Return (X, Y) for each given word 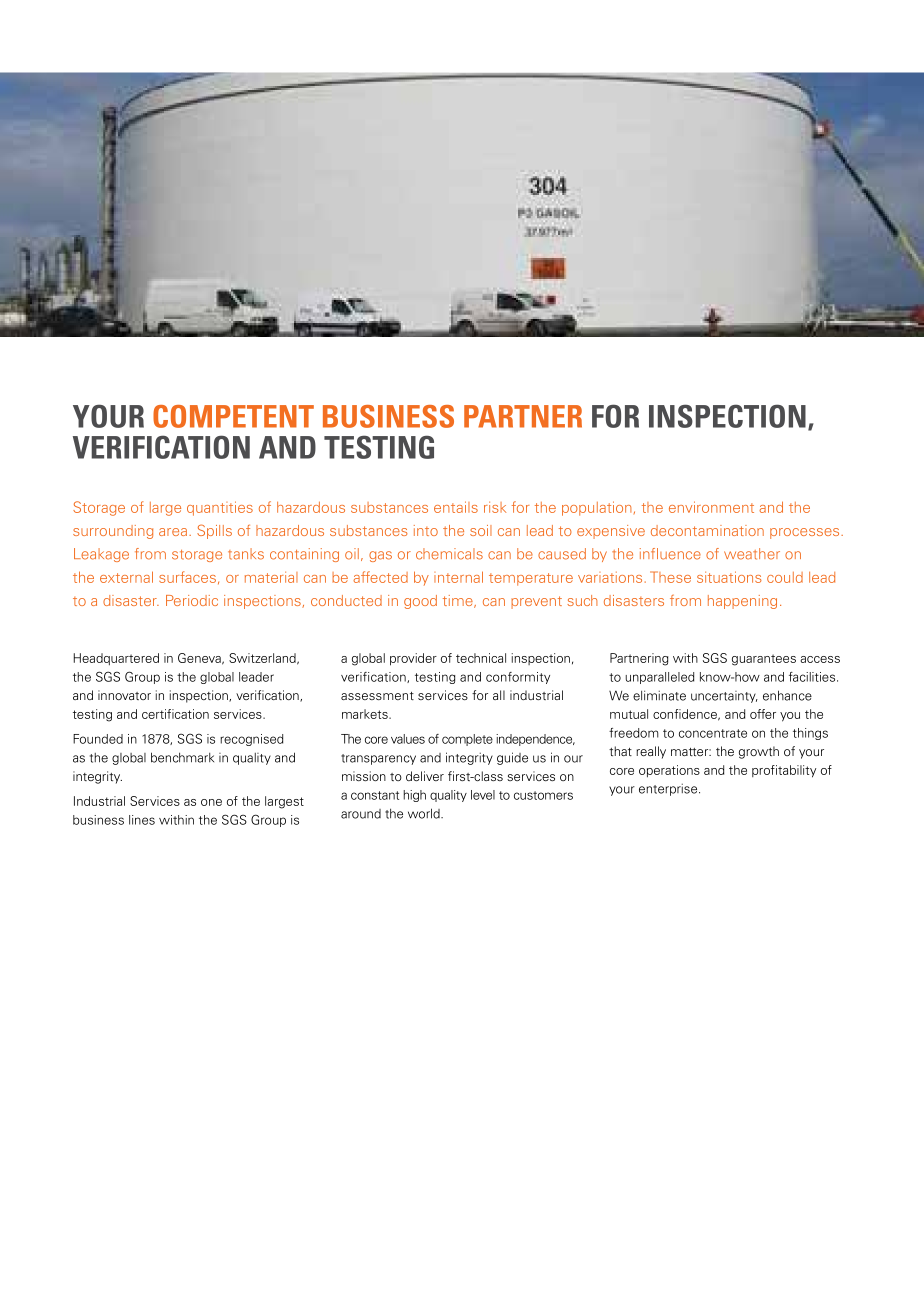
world (425, 813)
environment (711, 507)
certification (175, 714)
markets (366, 714)
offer (763, 714)
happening (742, 602)
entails (456, 507)
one (211, 802)
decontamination (707, 530)
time (459, 601)
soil (481, 530)
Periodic (192, 600)
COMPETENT (233, 416)
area (173, 532)
